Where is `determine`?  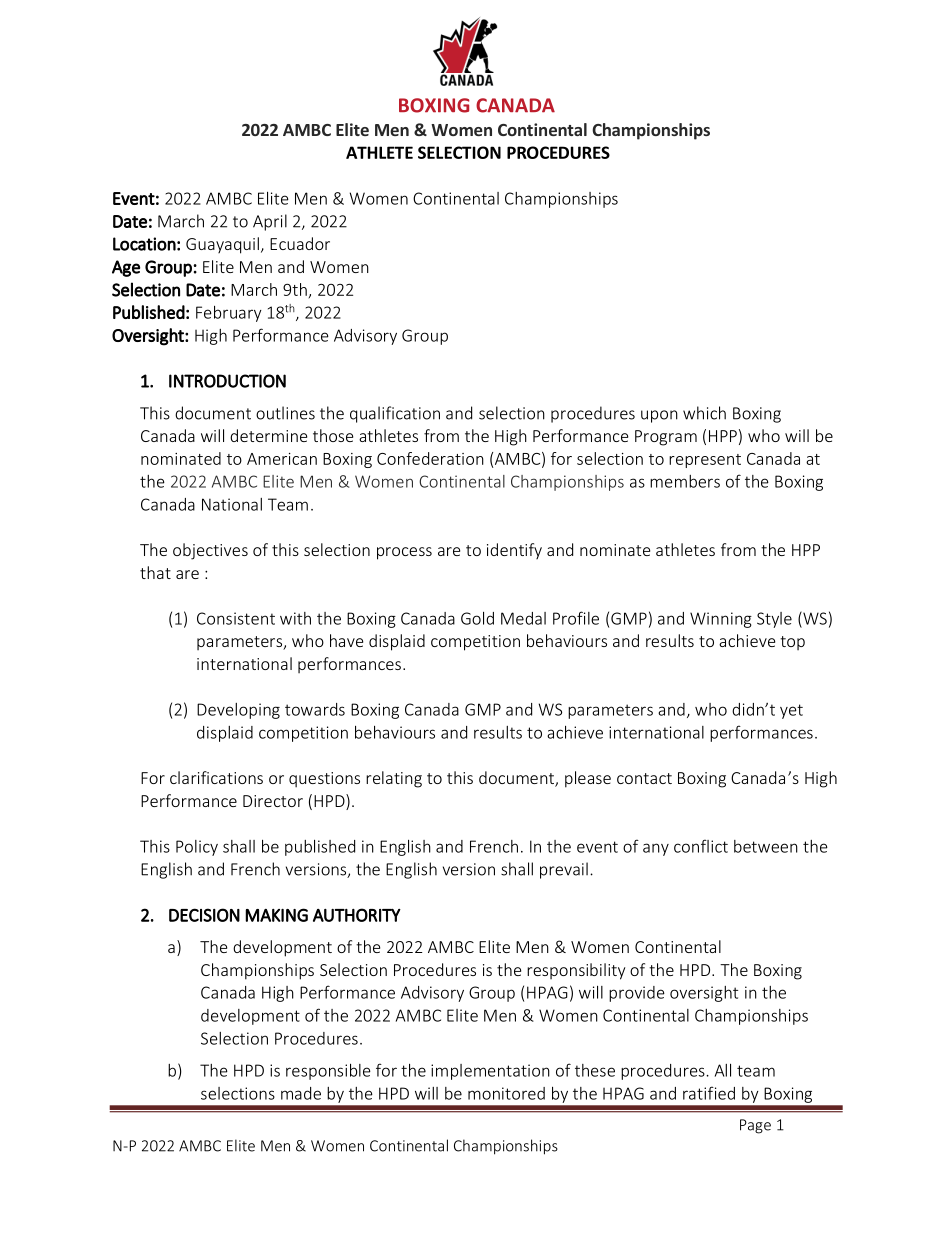
determine is located at coordinates (268, 435).
